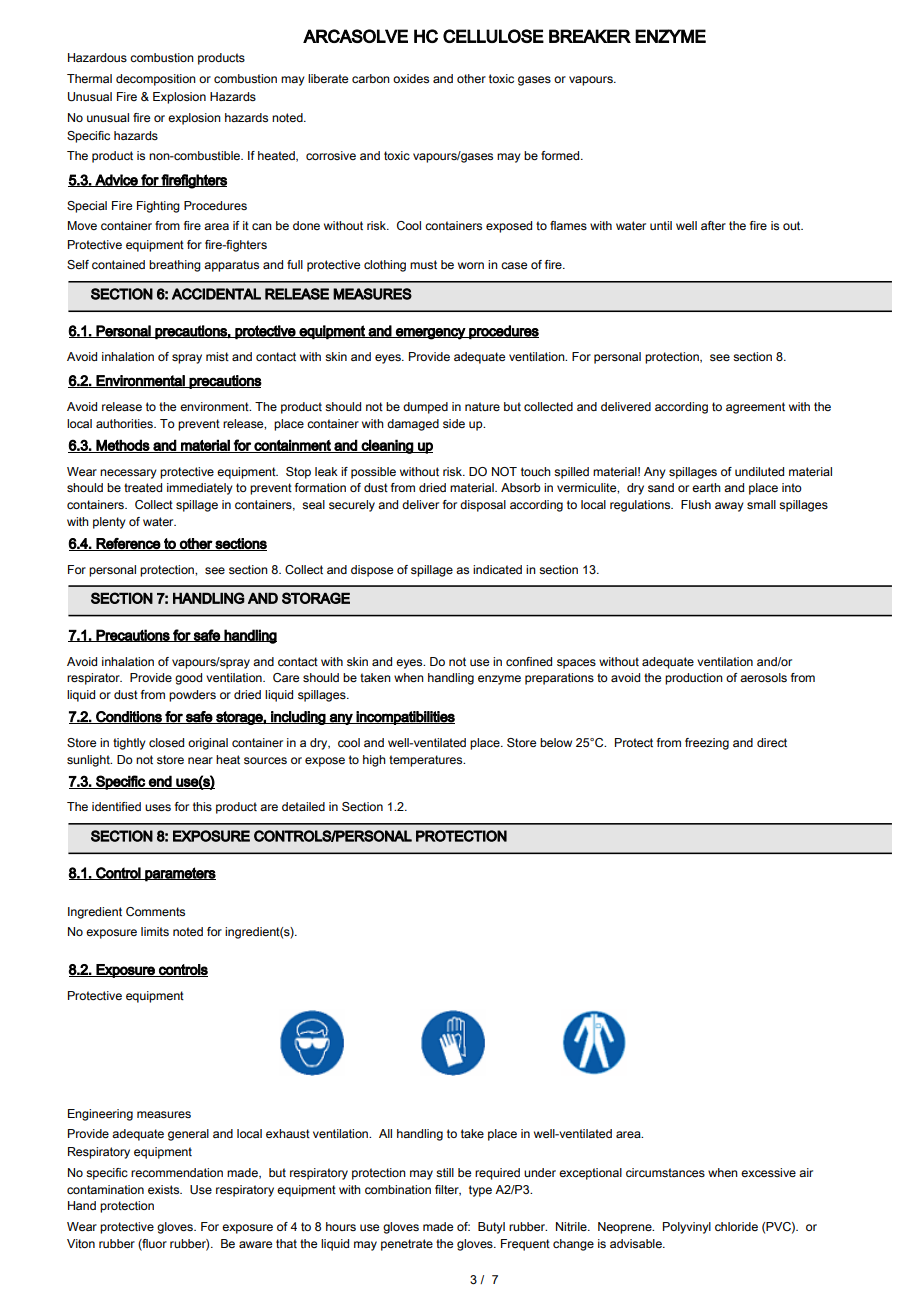 Image resolution: width=924 pixels, height=1307 pixels. What do you see at coordinates (590, 36) in the image?
I see `BREAKER` at bounding box center [590, 36].
